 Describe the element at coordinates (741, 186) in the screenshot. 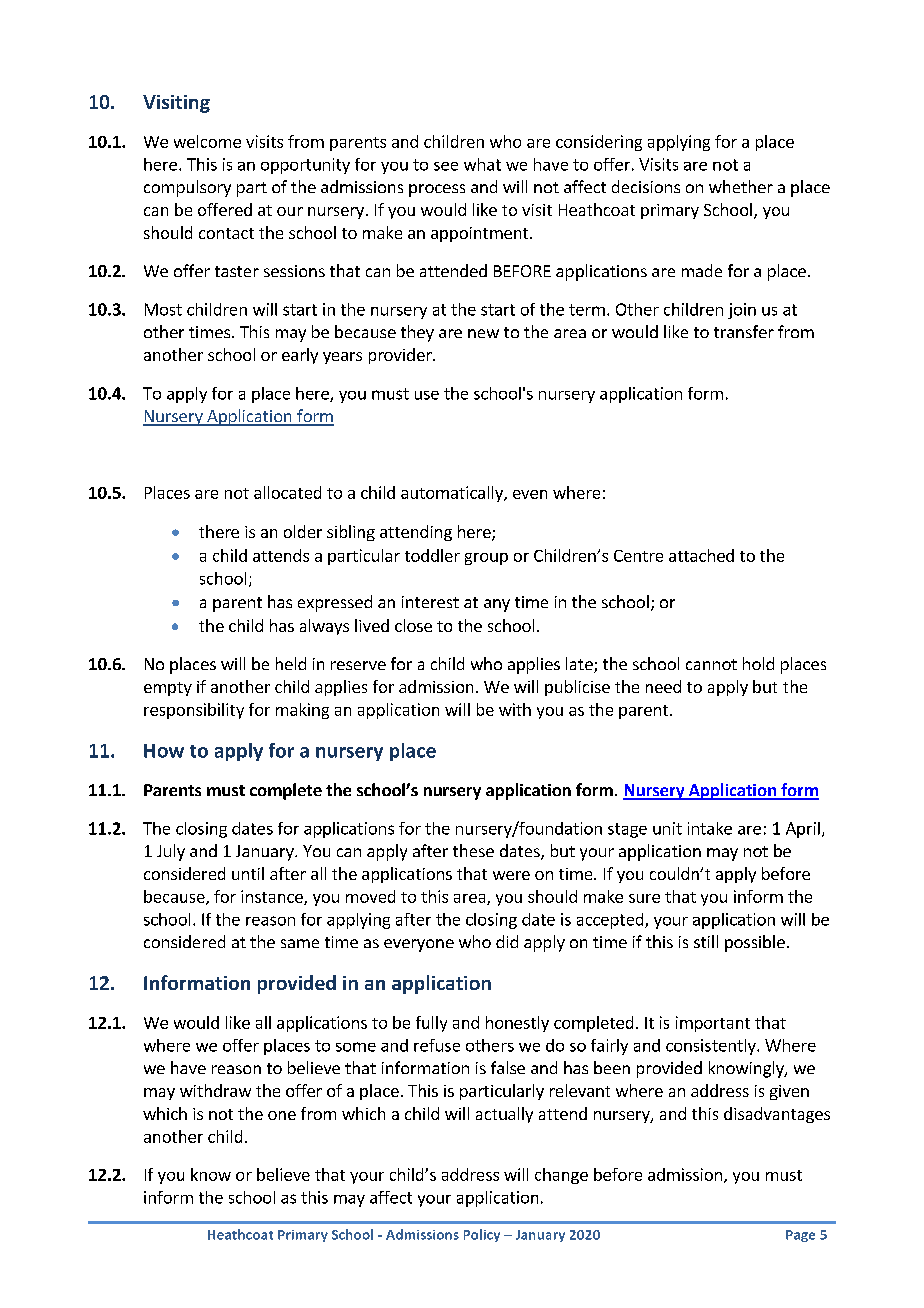

I see `whether` at that location.
